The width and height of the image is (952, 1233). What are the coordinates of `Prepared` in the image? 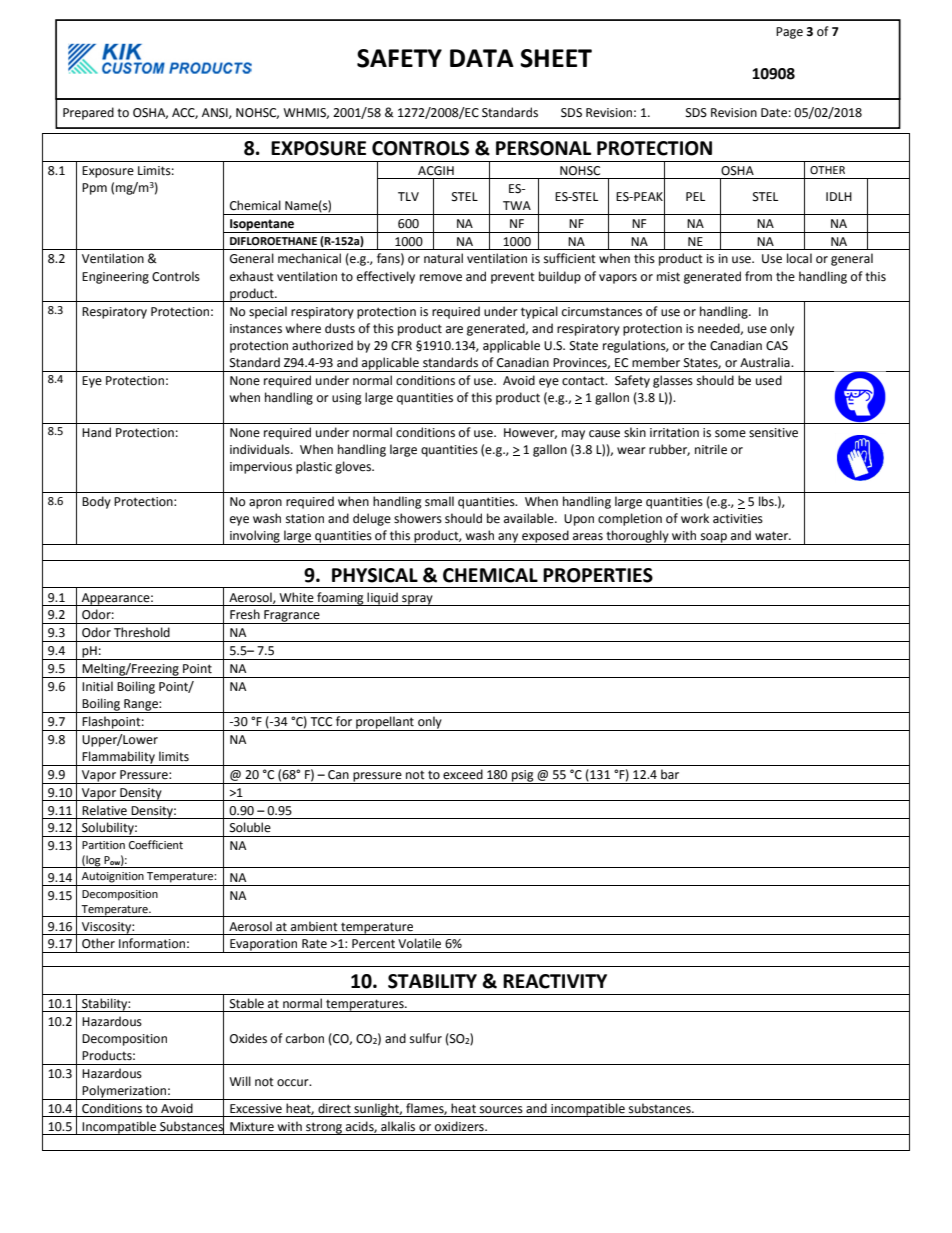 It's located at (88, 113).
